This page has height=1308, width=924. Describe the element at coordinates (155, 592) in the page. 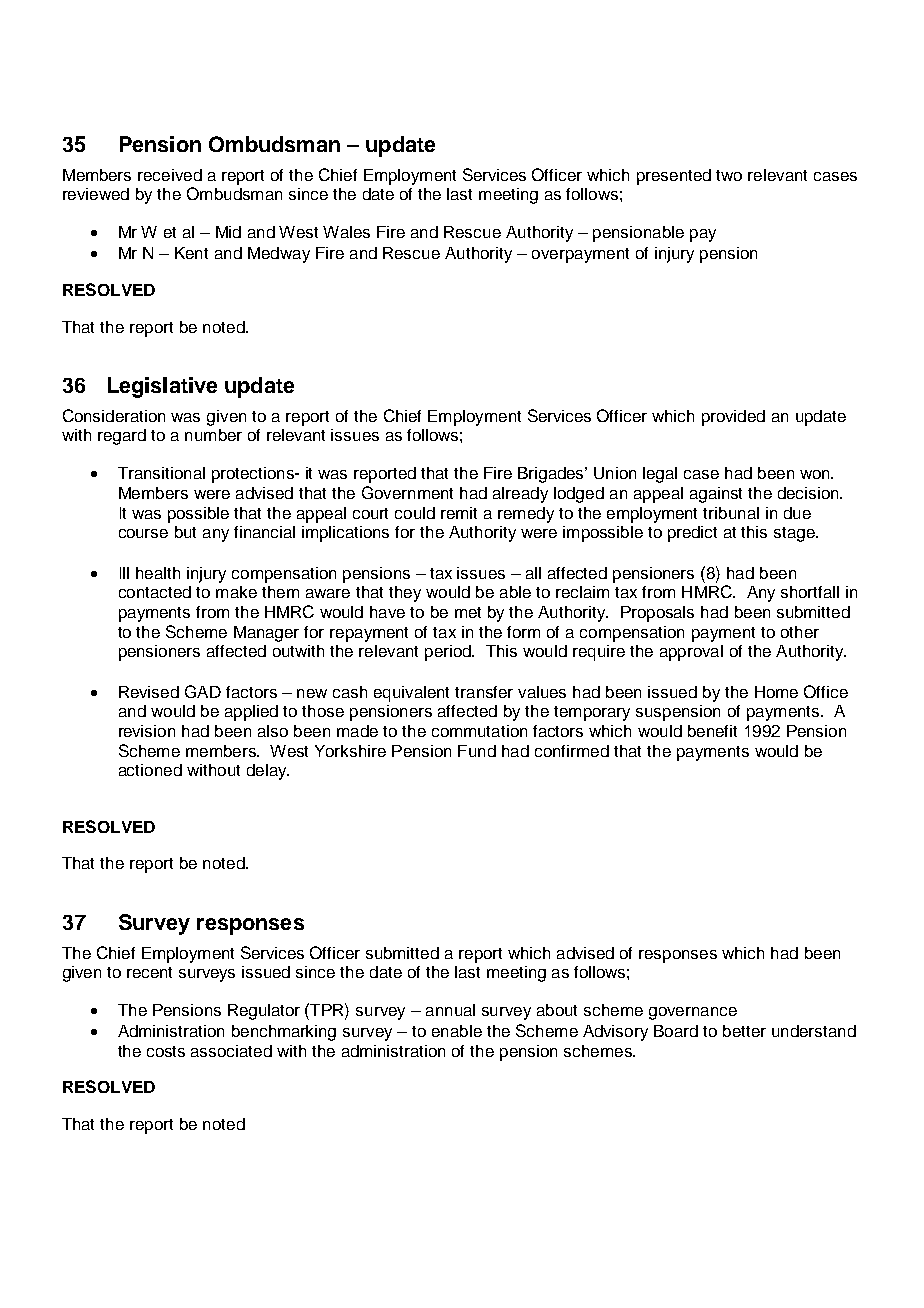

I see `contacted` at that location.
